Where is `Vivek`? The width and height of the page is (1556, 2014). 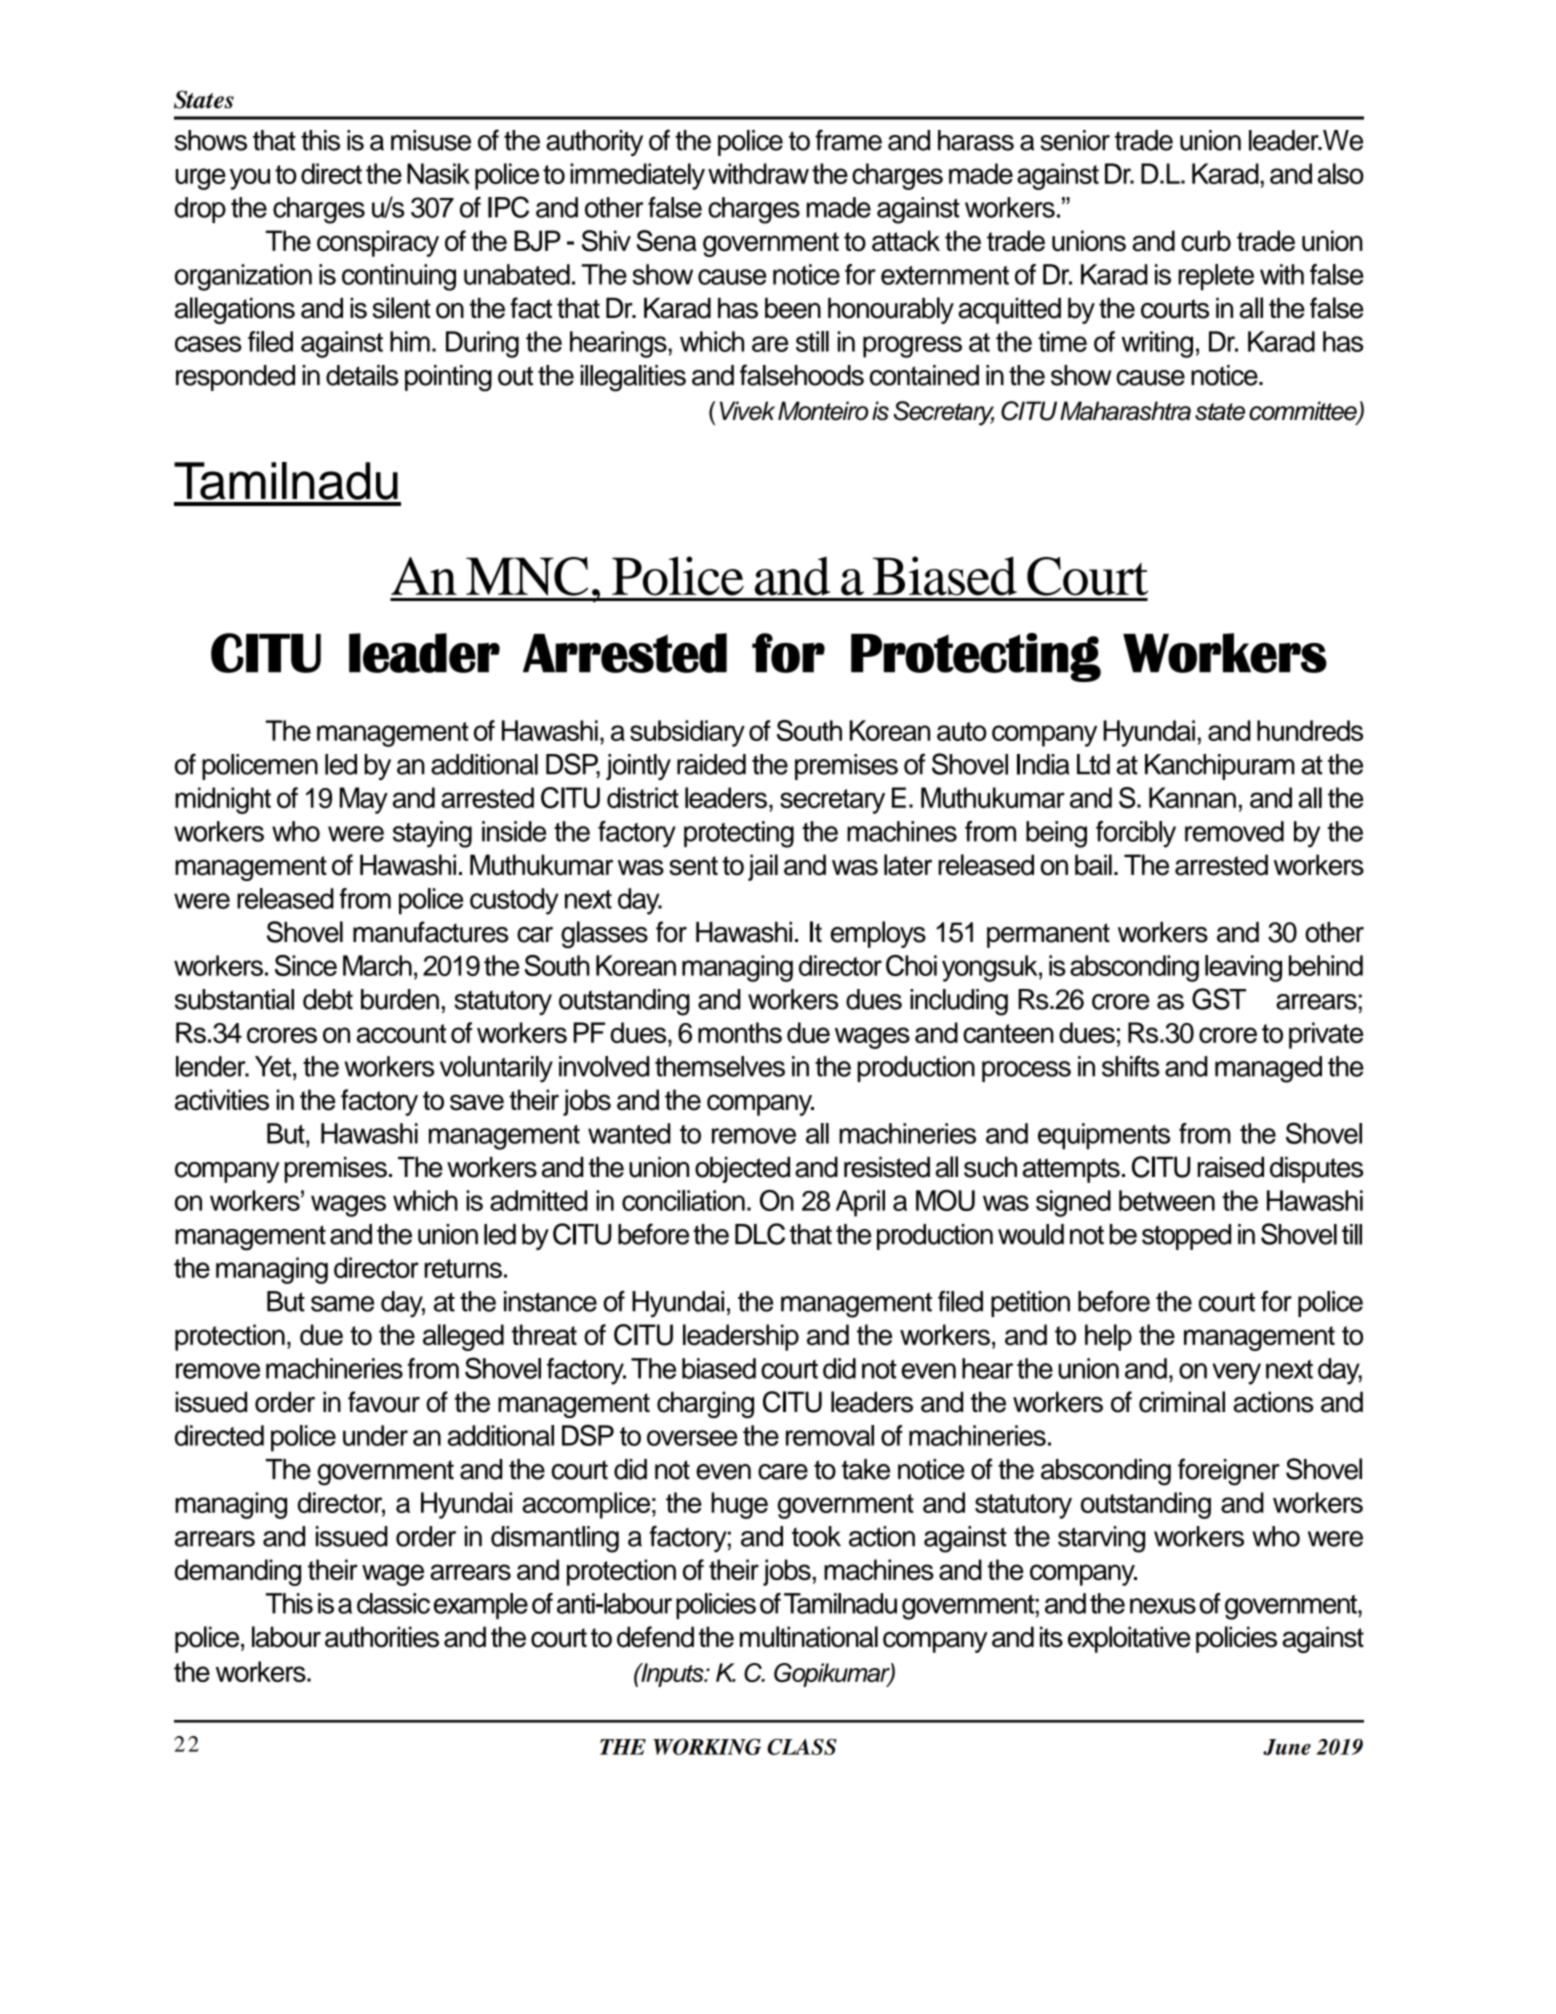 Vivek is located at coordinates (747, 411).
